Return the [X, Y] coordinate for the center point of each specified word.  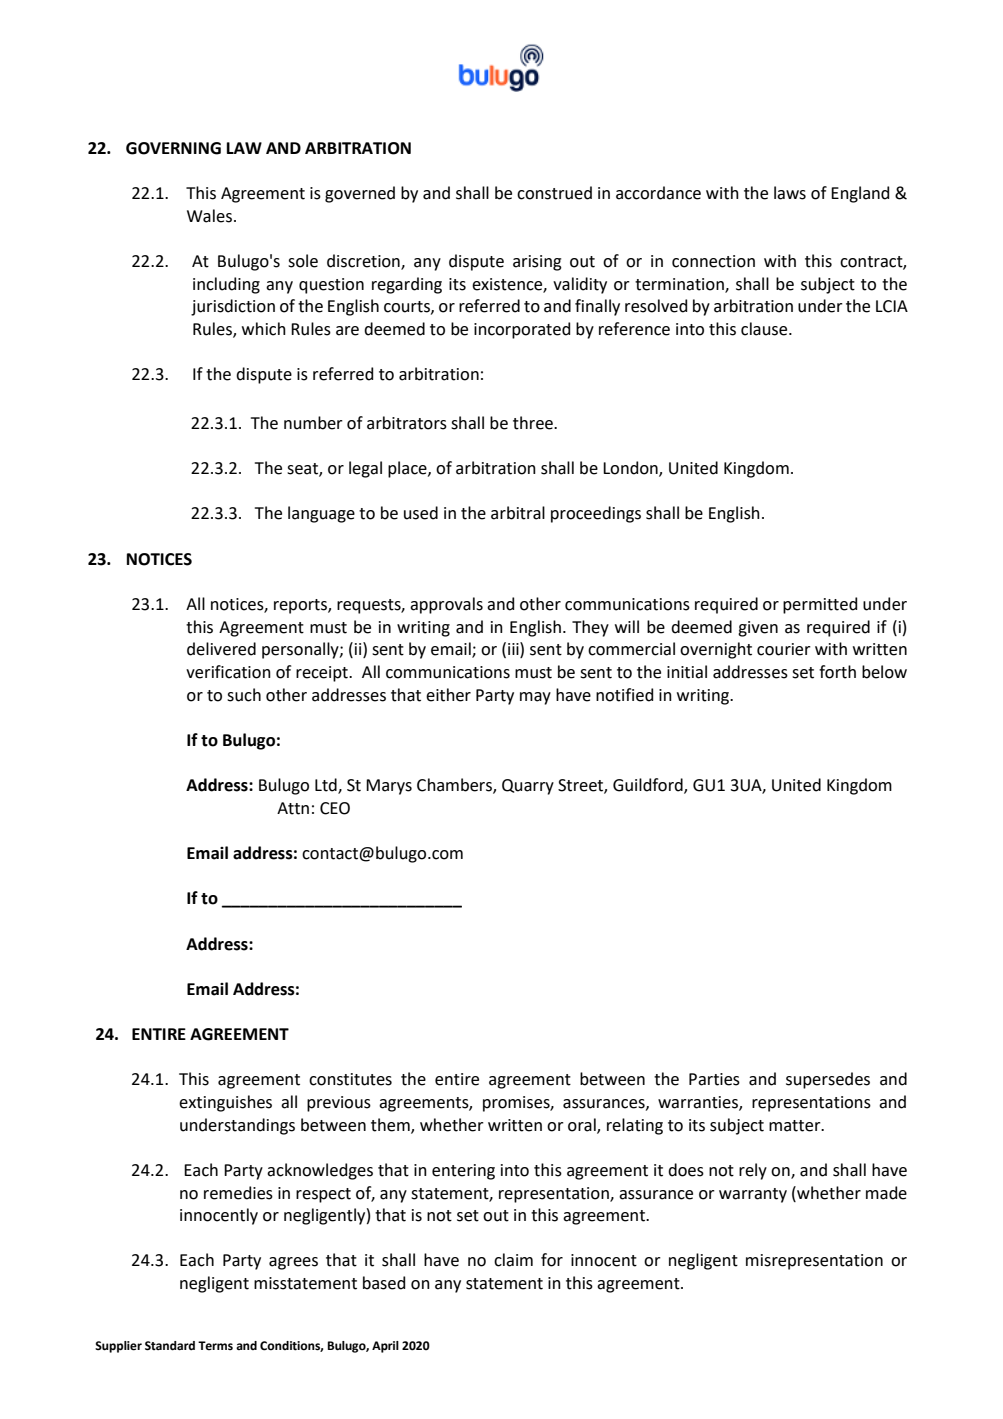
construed [554, 193]
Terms [215, 1346]
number [313, 423]
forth [837, 672]
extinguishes [225, 1103]
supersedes [828, 1080]
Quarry [528, 787]
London [631, 469]
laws [790, 193]
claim [513, 1260]
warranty [753, 1195]
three [534, 423]
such [244, 695]
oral [583, 1125]
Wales [209, 216]
